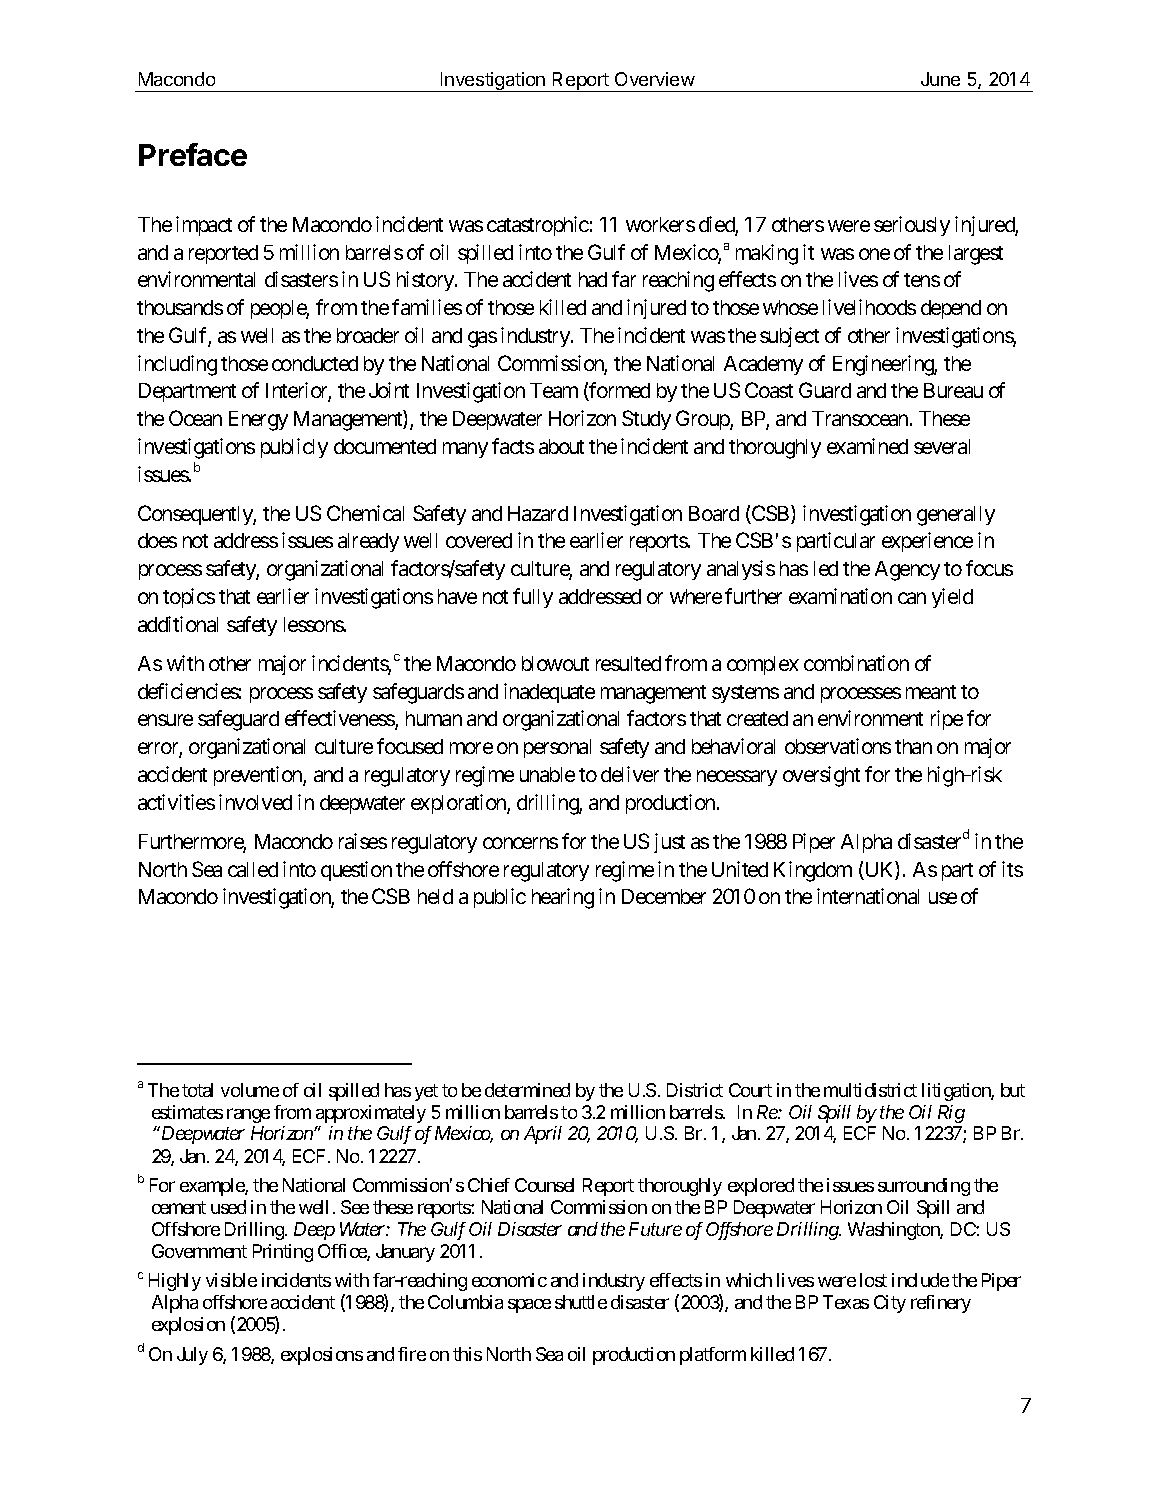 The image size is (1168, 1511). What do you see at coordinates (538, 513) in the screenshot?
I see `Hazard` at bounding box center [538, 513].
